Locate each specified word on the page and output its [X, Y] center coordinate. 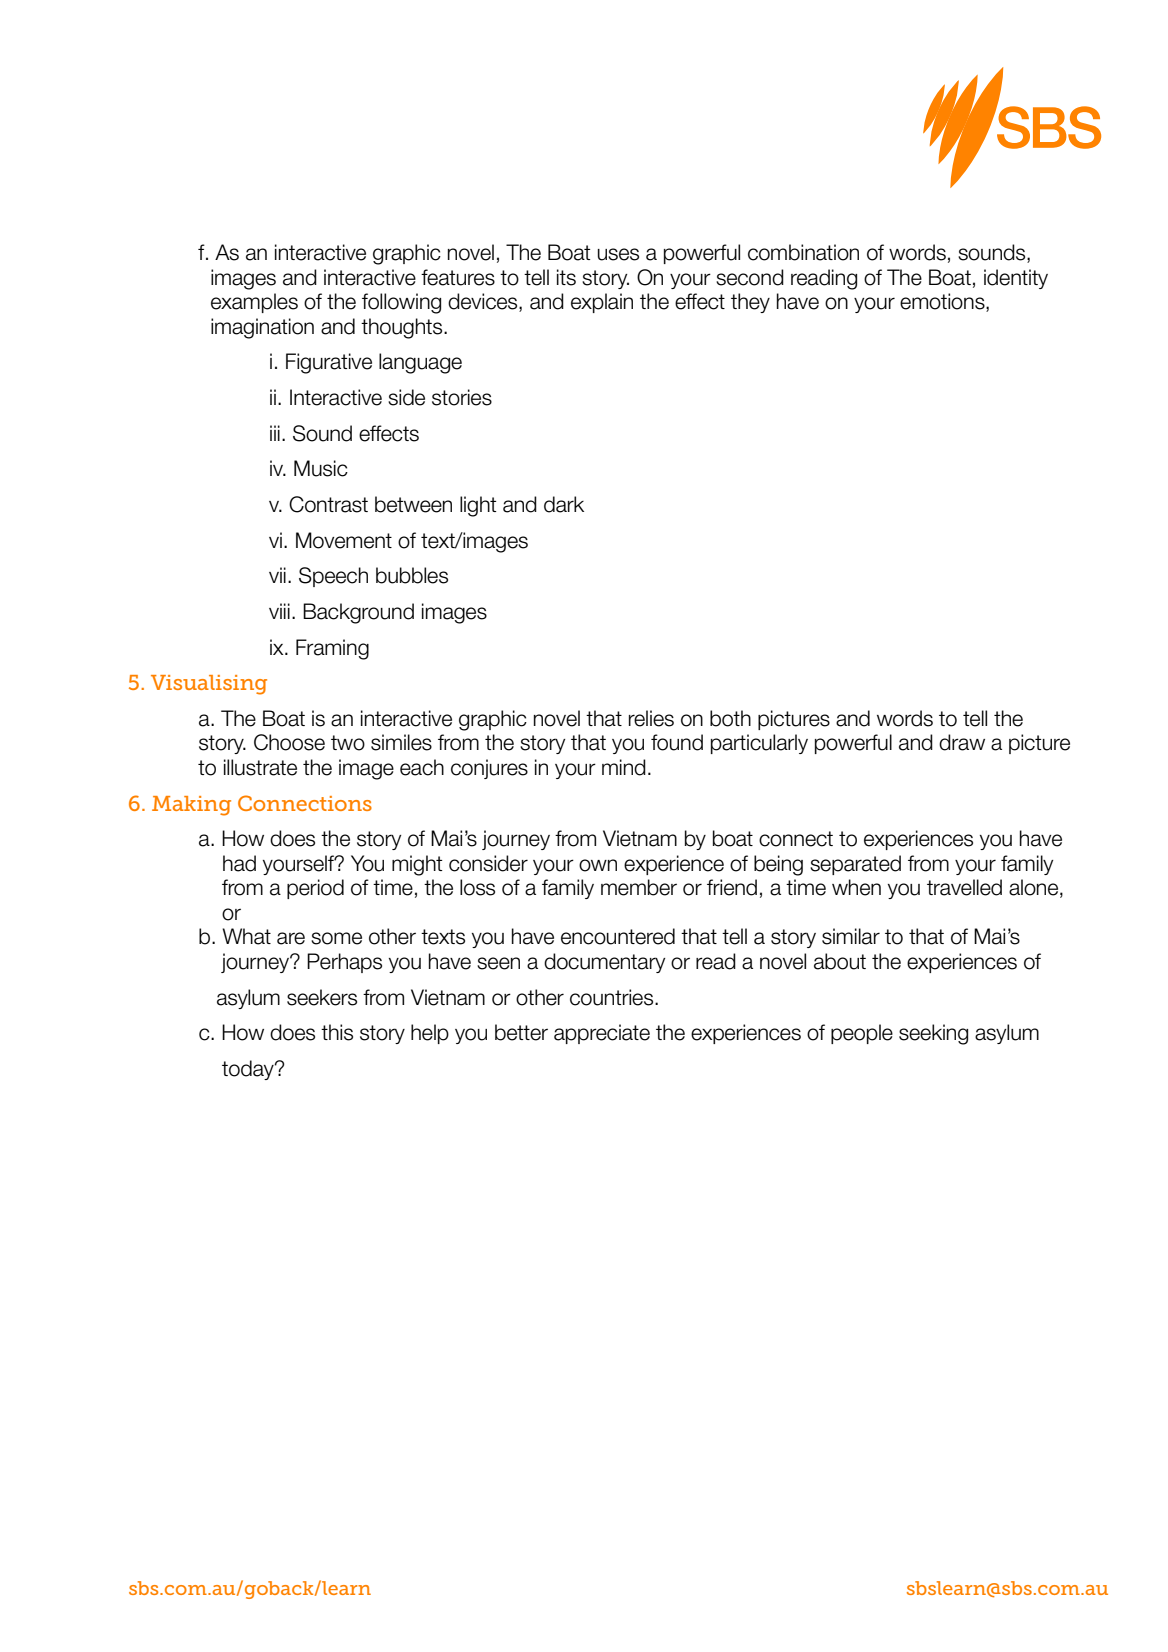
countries [613, 997]
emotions [943, 302]
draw [962, 742]
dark [564, 504]
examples [254, 303]
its [566, 277]
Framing [332, 649]
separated [855, 865]
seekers [322, 997]
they [750, 303]
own [598, 865]
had [239, 863]
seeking [933, 1034]
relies [651, 718]
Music [321, 468]
